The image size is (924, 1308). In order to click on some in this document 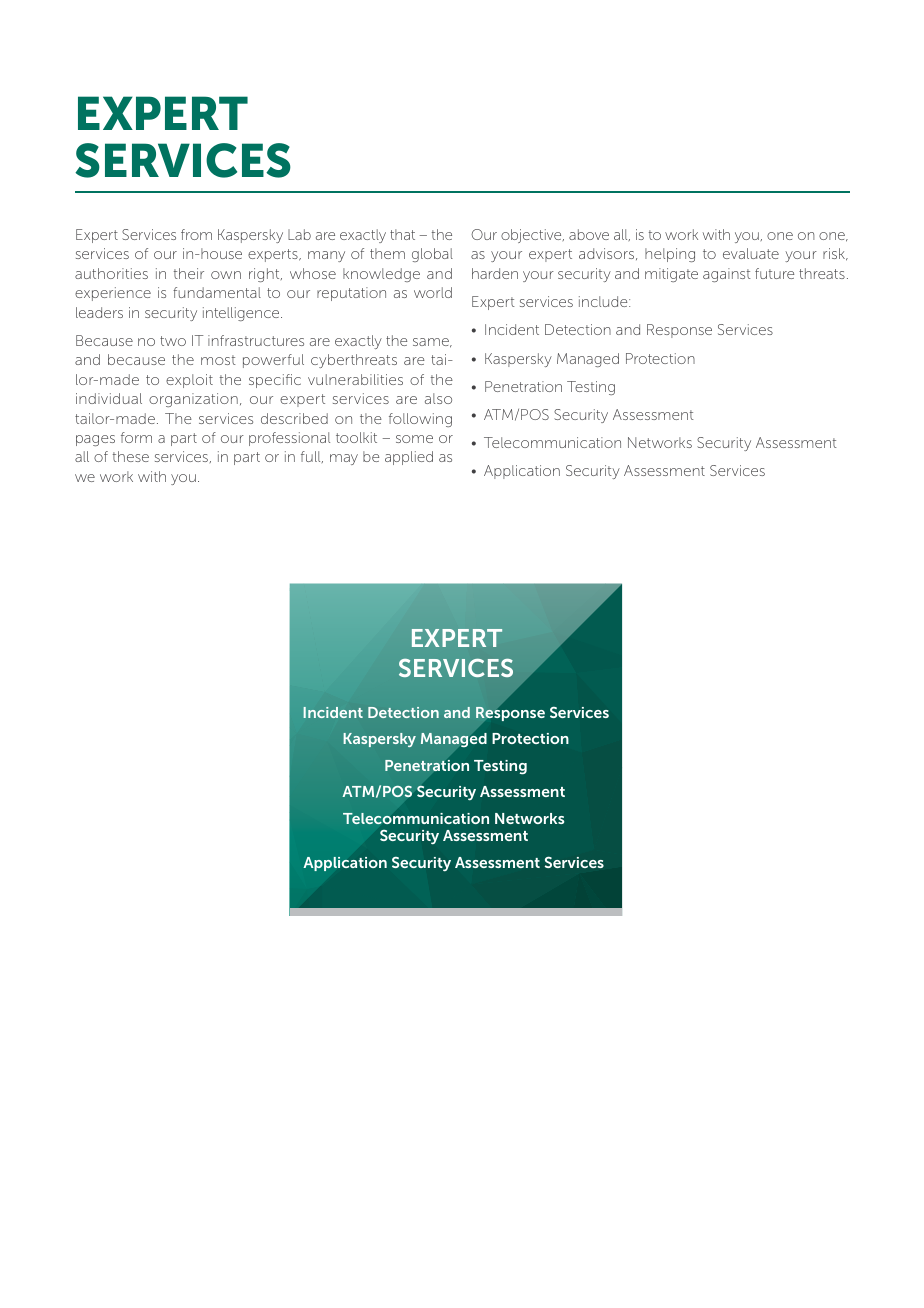, I will do `click(414, 439)`.
